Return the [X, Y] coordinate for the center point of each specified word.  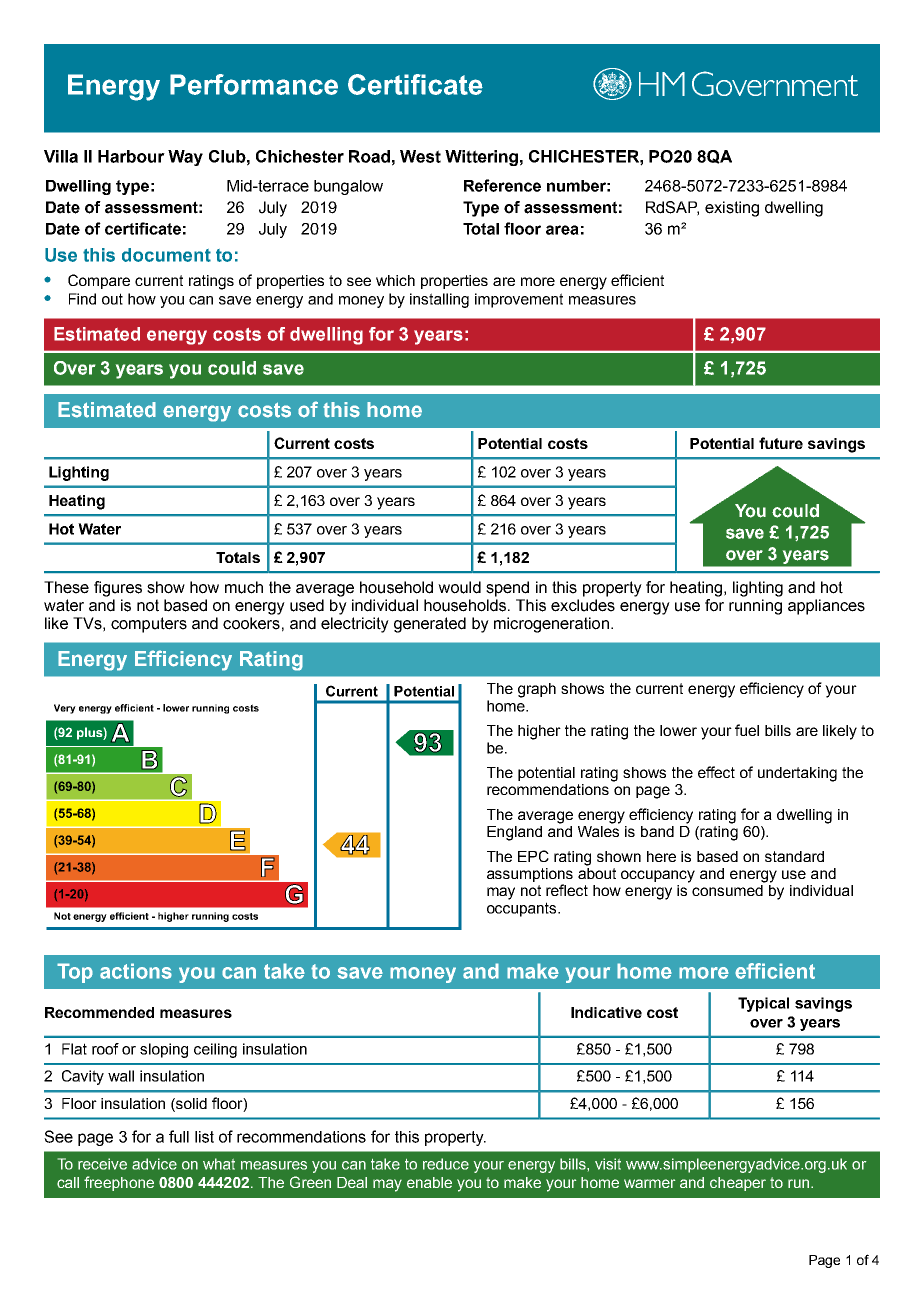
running [755, 607]
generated [430, 625]
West [420, 156]
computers [149, 625]
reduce [446, 1164]
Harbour [131, 156]
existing [732, 209]
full [179, 1136]
